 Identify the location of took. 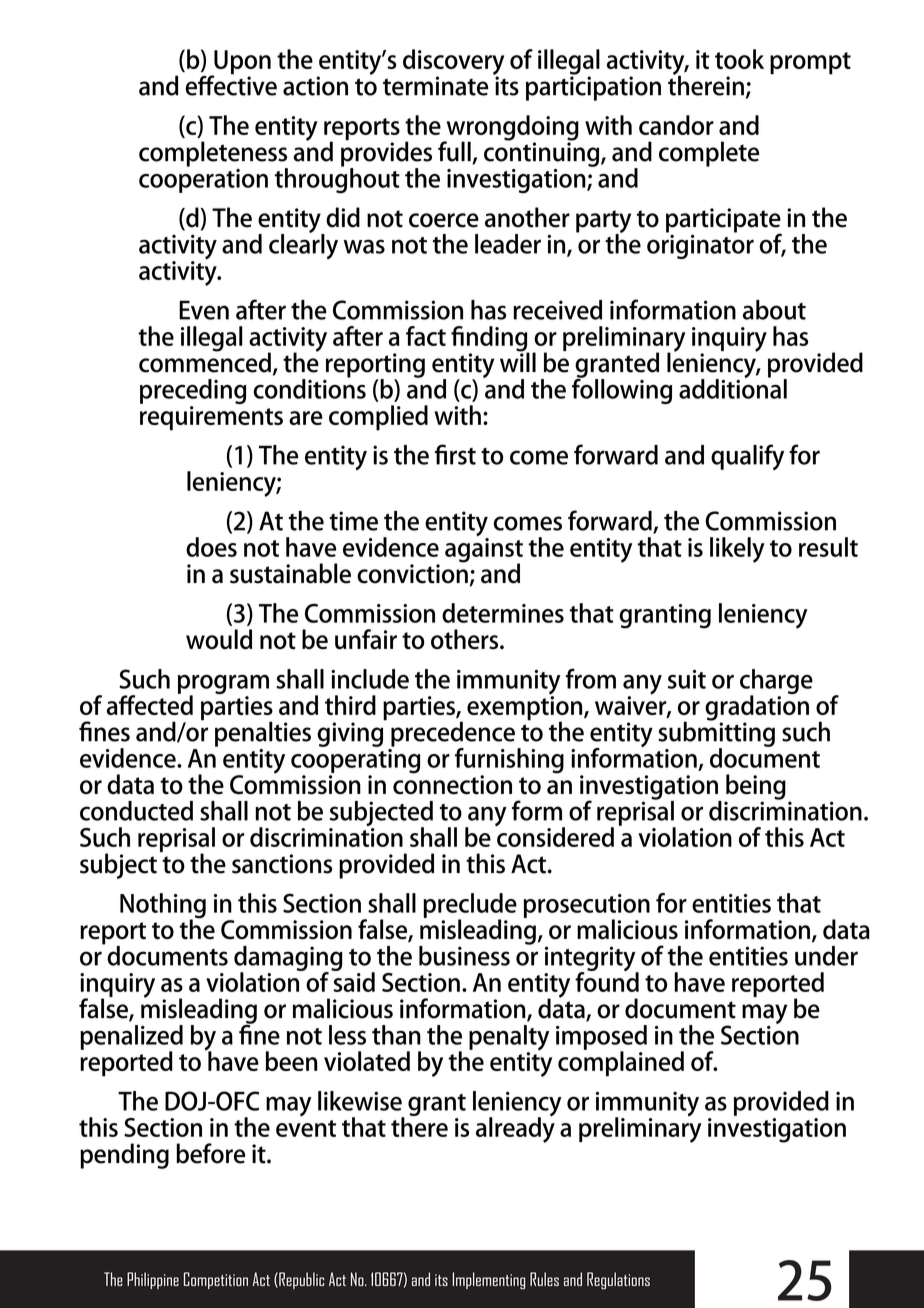
(739, 59).
